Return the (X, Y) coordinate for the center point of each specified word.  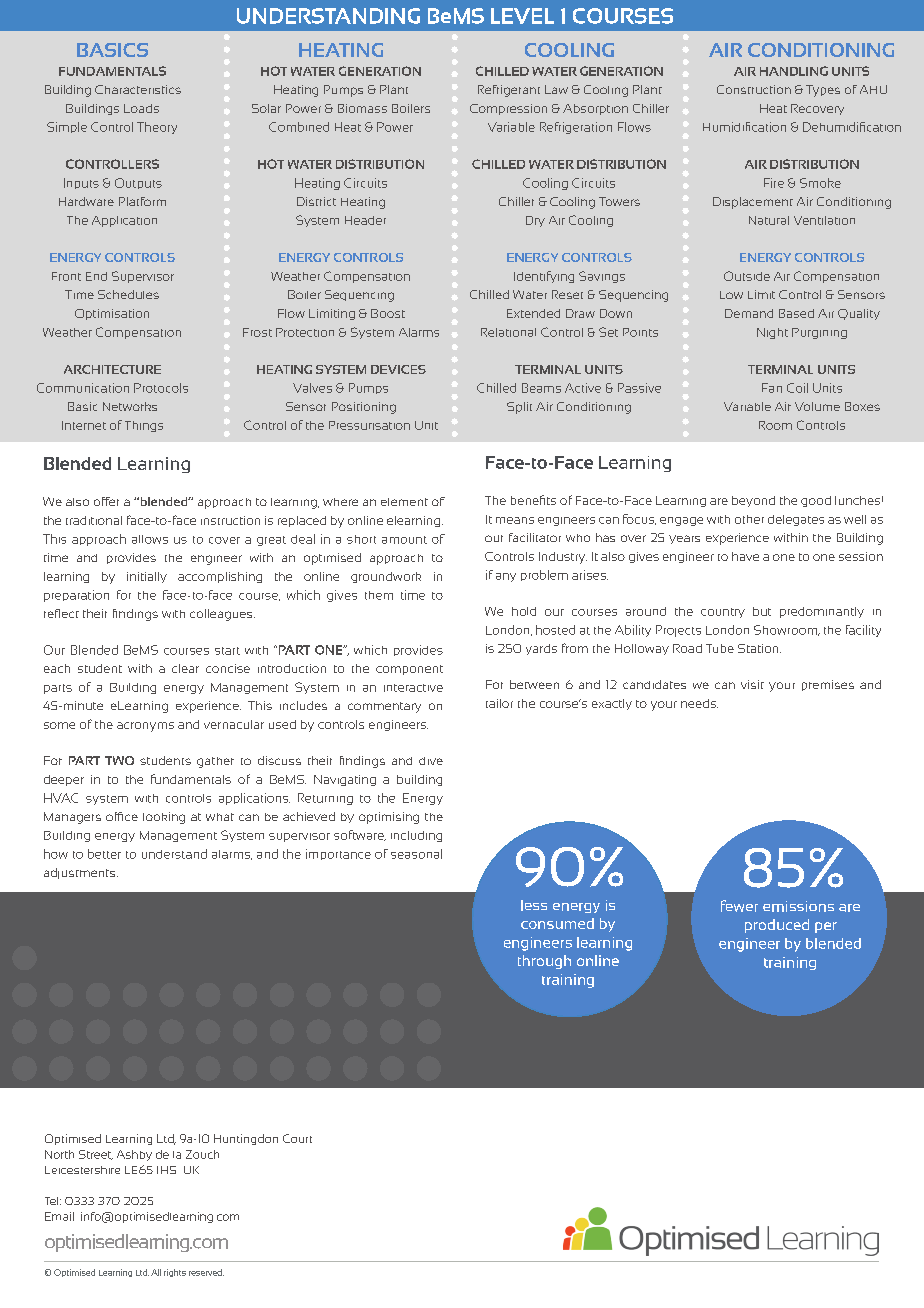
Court (297, 1138)
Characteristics (138, 89)
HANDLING (794, 71)
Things (144, 426)
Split (519, 408)
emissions (798, 906)
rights (175, 1273)
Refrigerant (509, 91)
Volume (817, 406)
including (416, 836)
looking (164, 818)
